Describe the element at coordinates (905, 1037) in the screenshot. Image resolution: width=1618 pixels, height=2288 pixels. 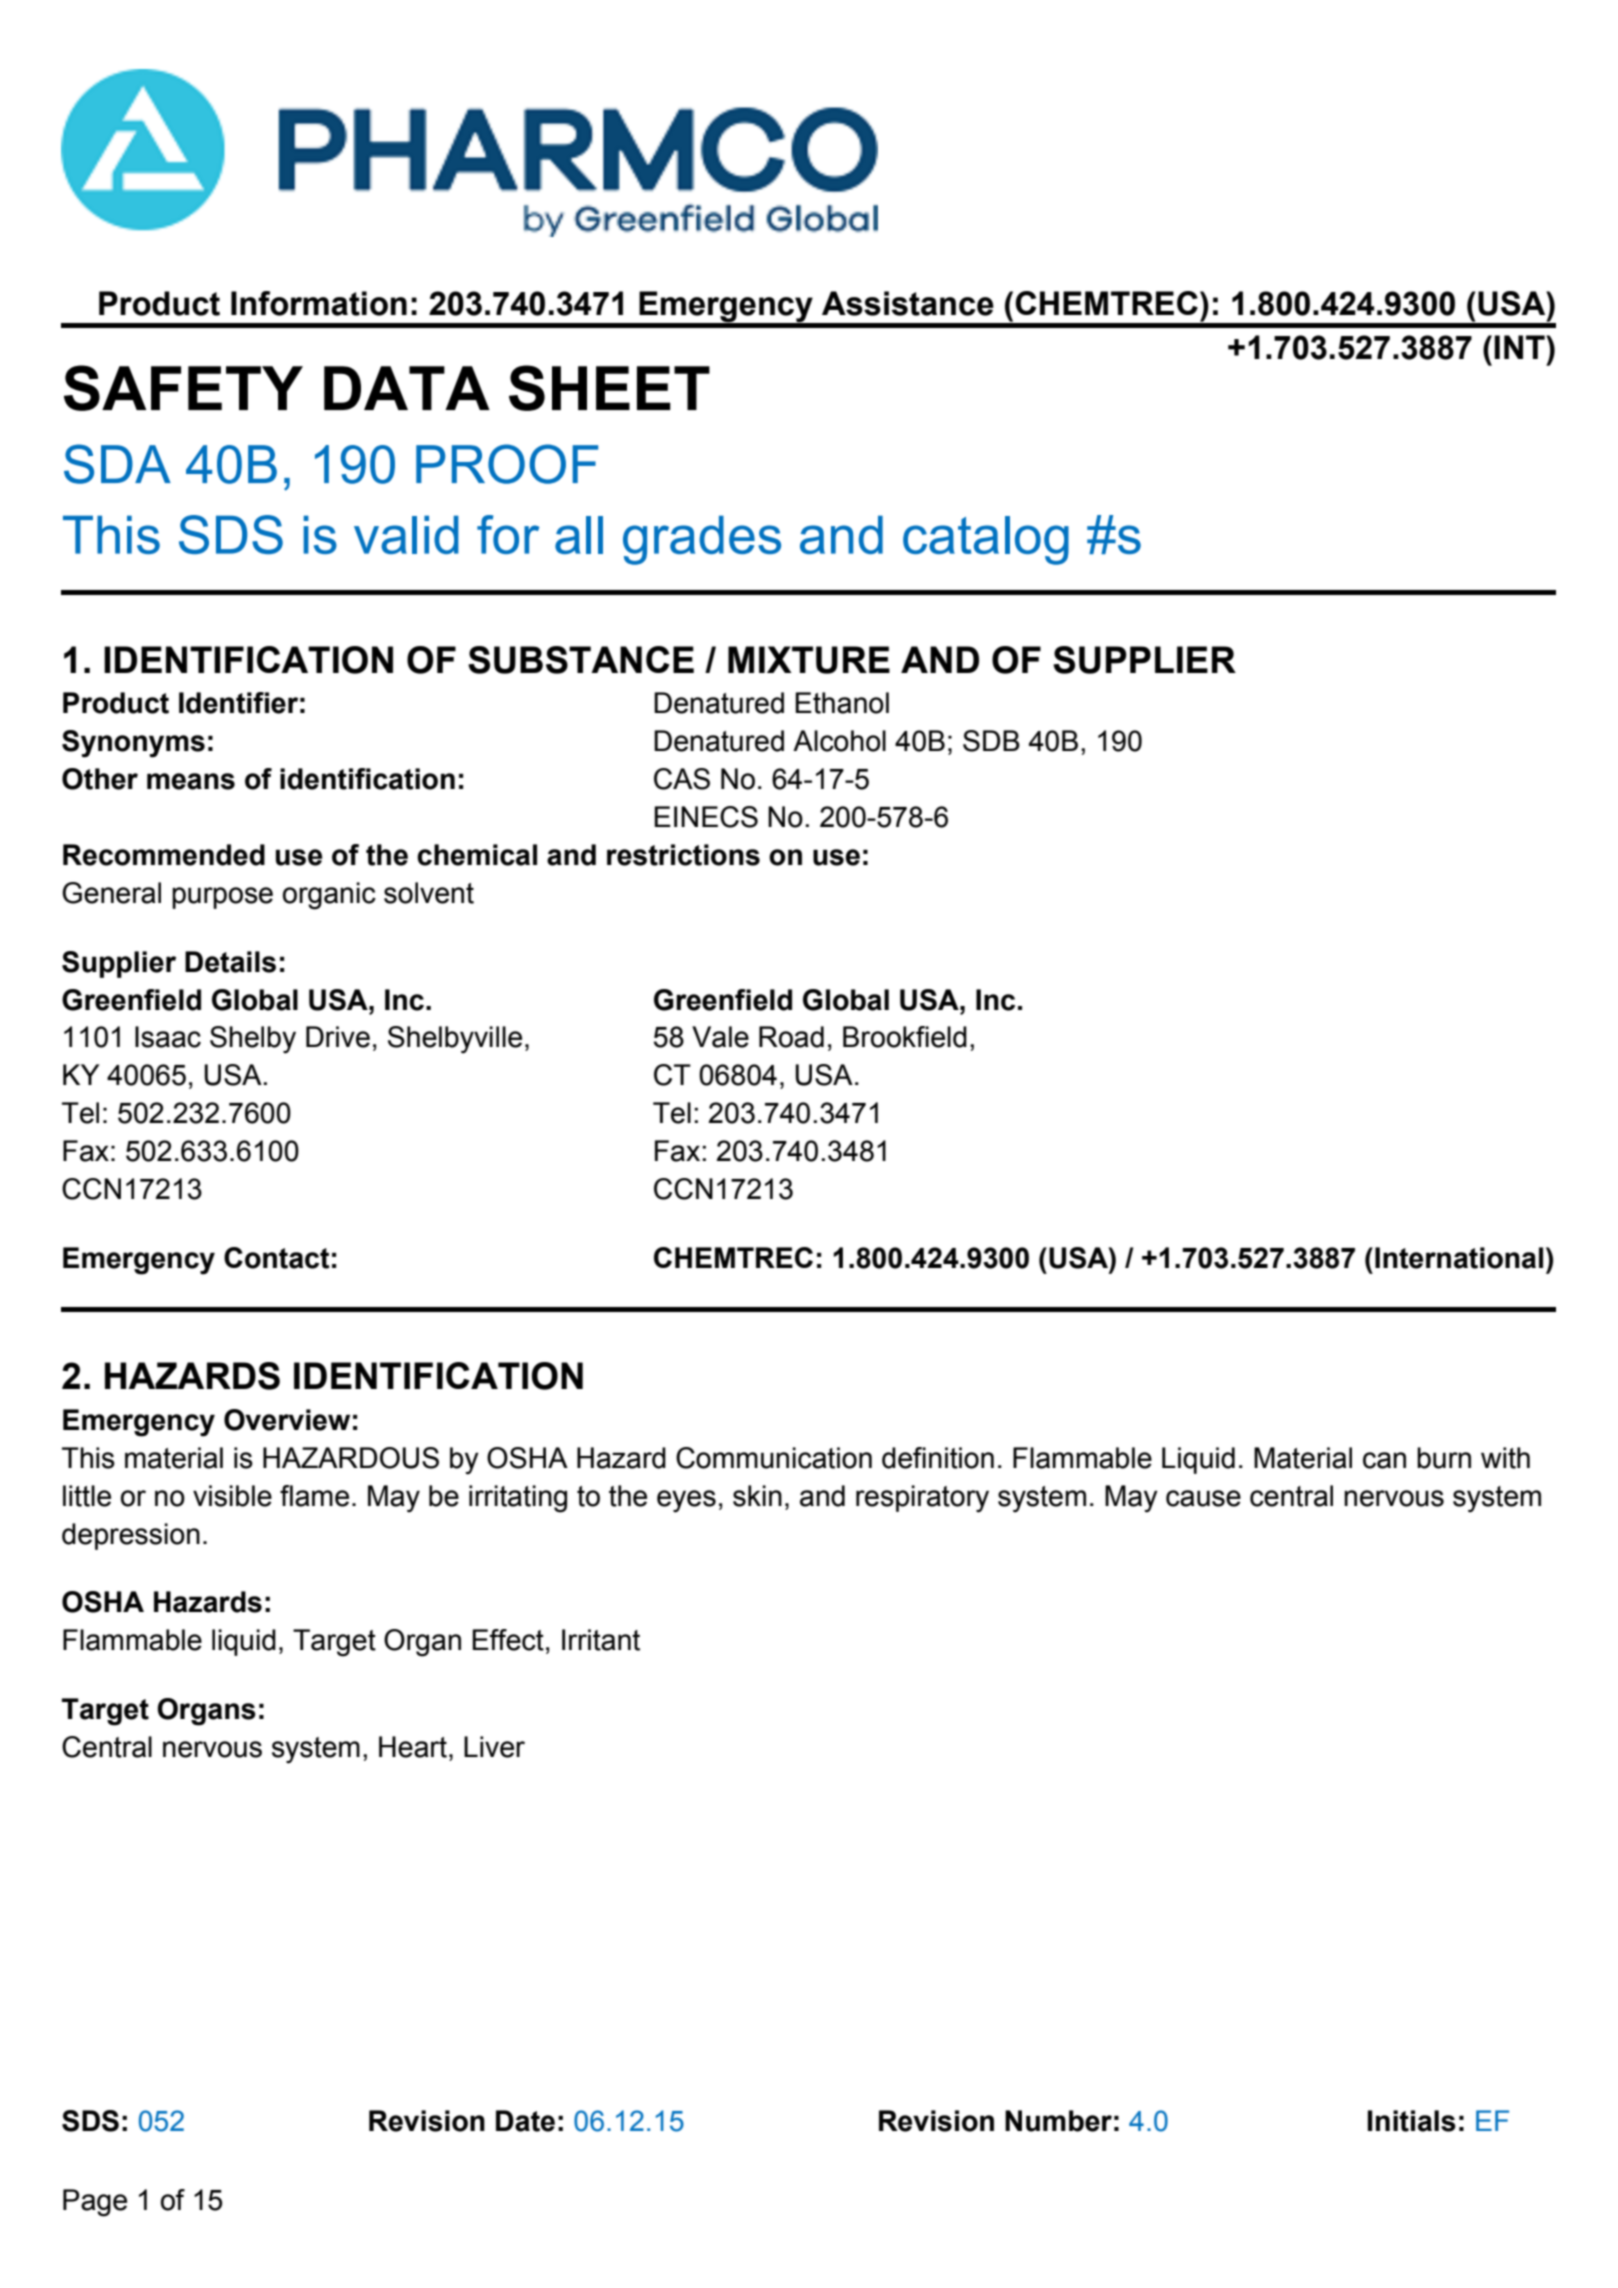
I see `Brookfield` at that location.
